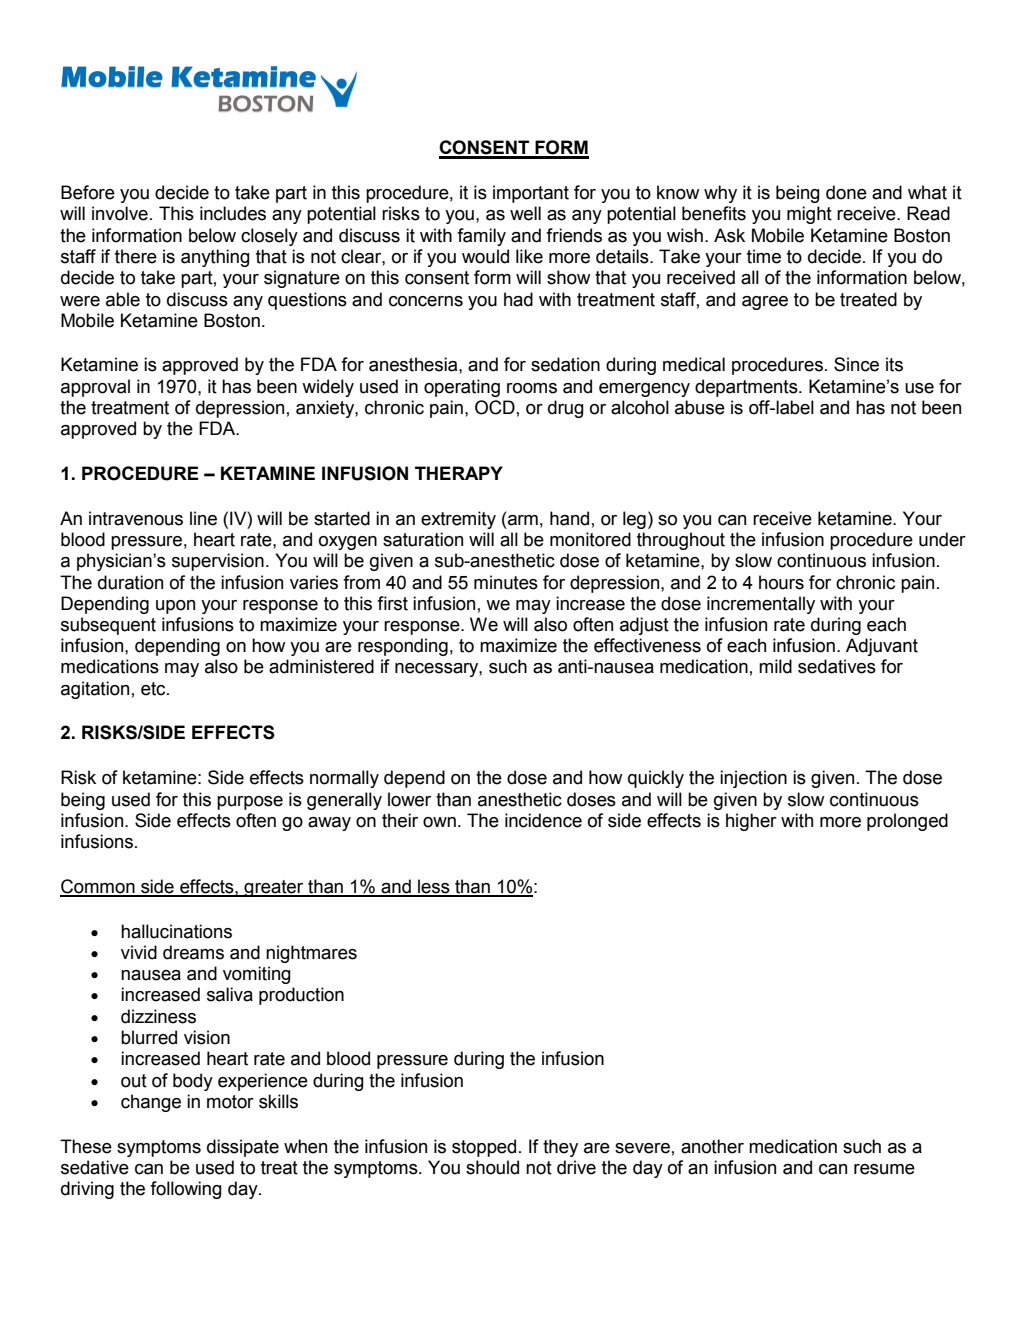 Image resolution: width=1028 pixels, height=1331 pixels. I want to click on dreams, so click(193, 952).
